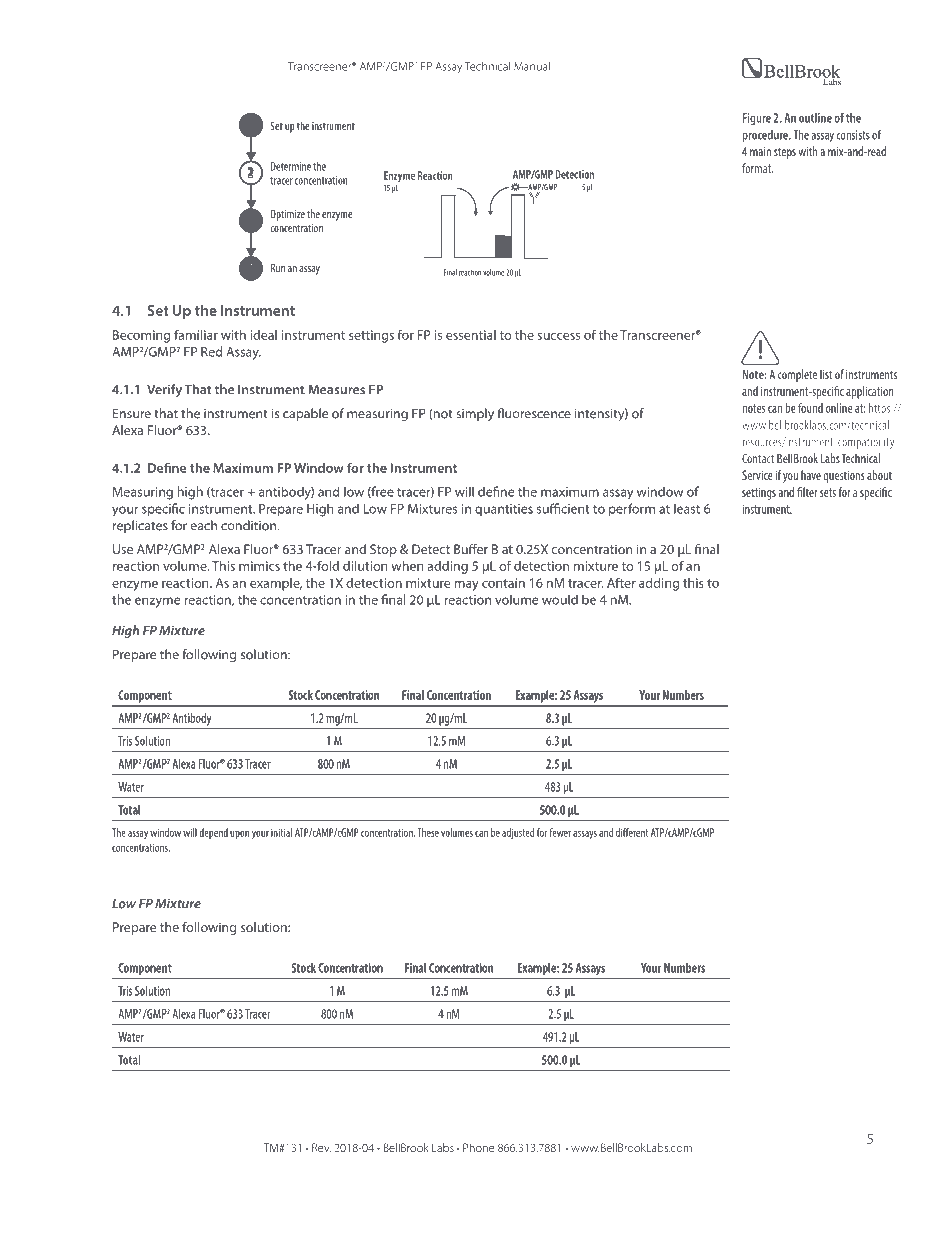 The width and height of the screenshot is (952, 1233). What do you see at coordinates (213, 833) in the screenshot?
I see `depend` at bounding box center [213, 833].
